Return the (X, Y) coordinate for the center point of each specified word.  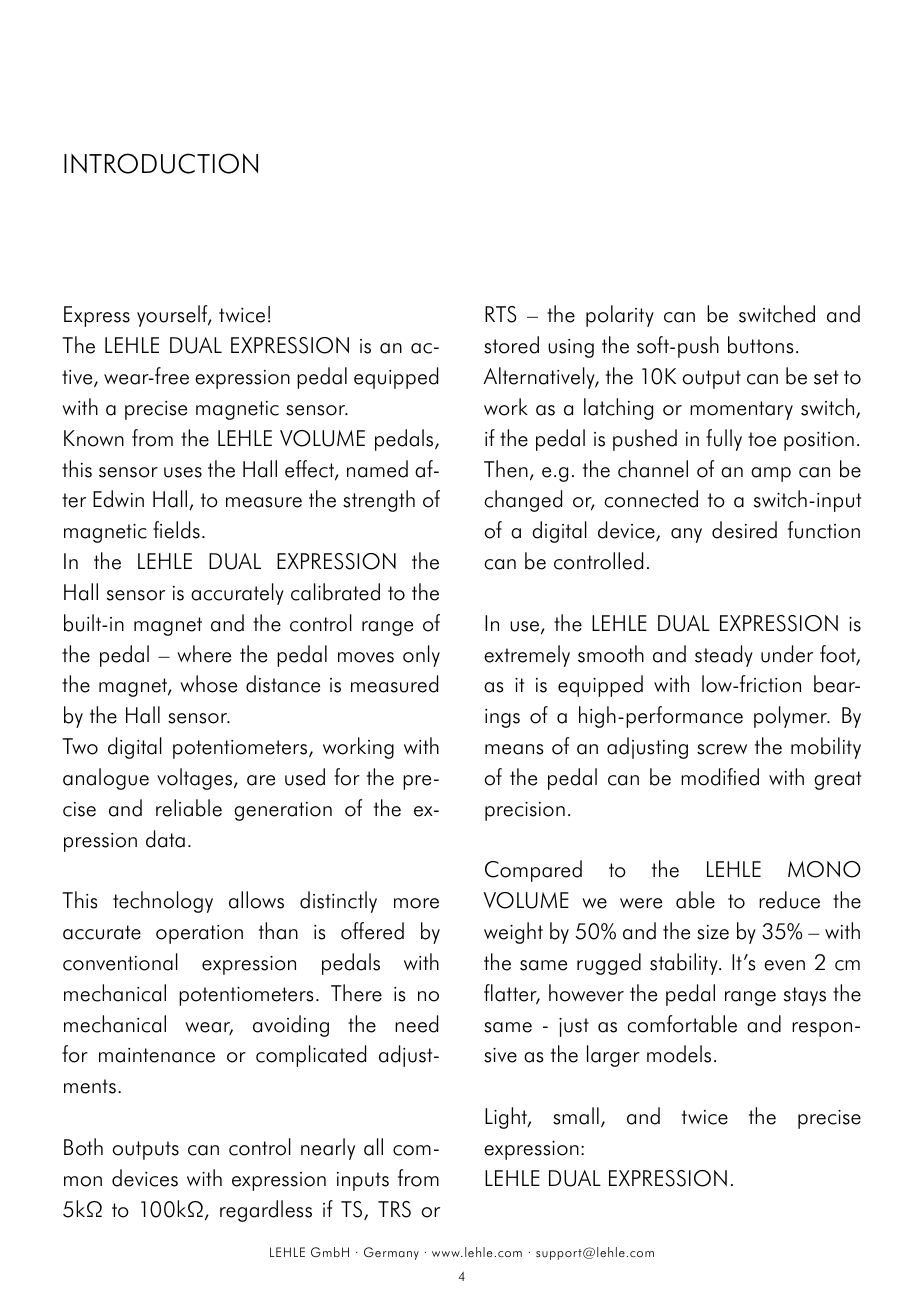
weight (513, 933)
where (204, 654)
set (826, 377)
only (421, 656)
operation (199, 934)
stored (511, 345)
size (713, 932)
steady (724, 656)
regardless (266, 1211)
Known (94, 438)
